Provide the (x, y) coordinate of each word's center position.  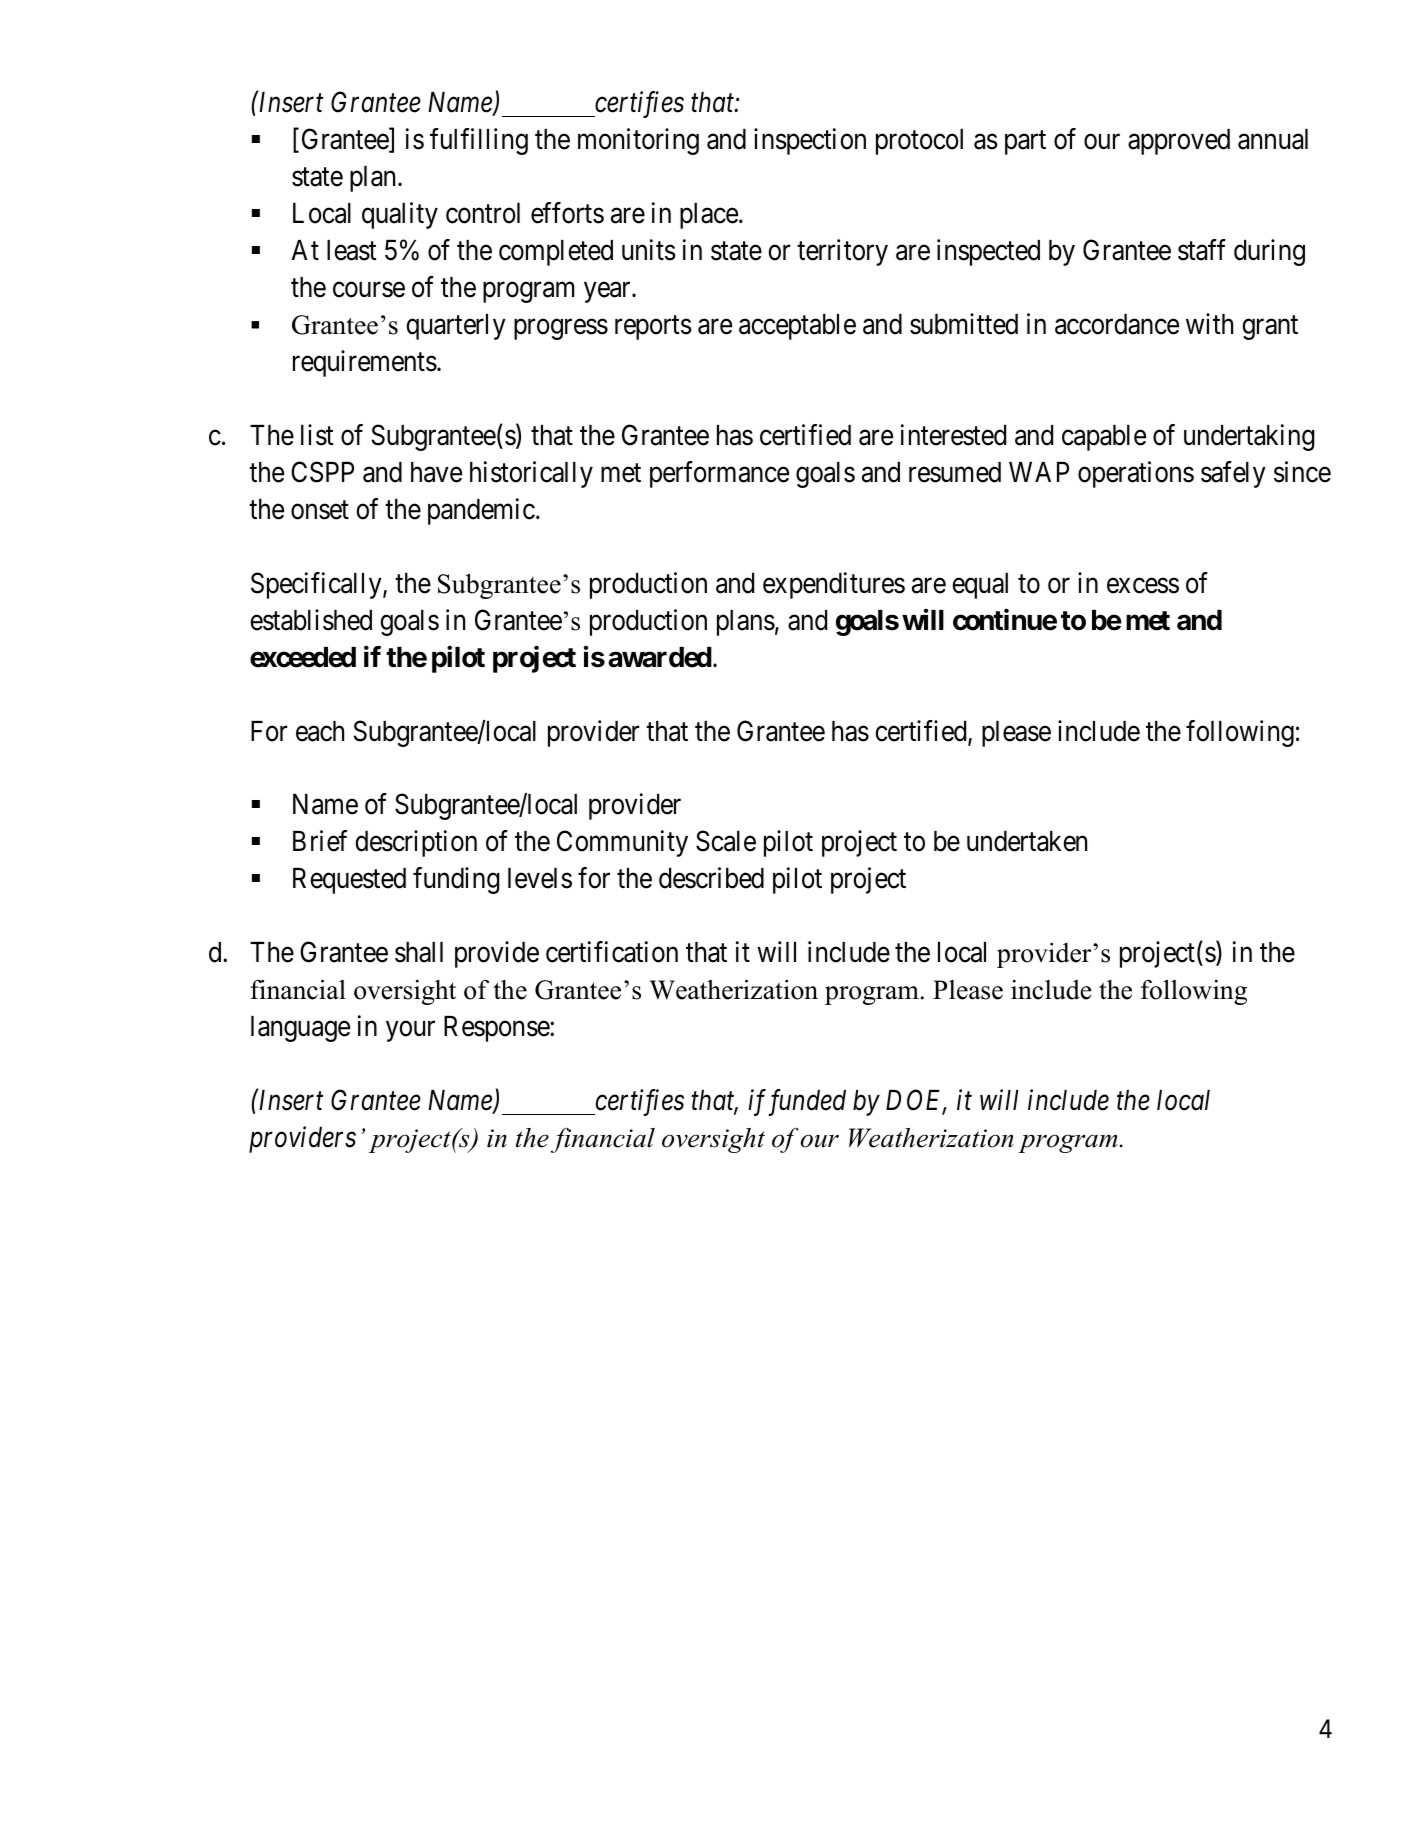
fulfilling (479, 141)
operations (1136, 474)
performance (719, 474)
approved (1179, 142)
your (410, 1031)
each (320, 731)
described (711, 878)
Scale (726, 841)
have (436, 472)
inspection (810, 141)
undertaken (1027, 841)
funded (805, 1102)
